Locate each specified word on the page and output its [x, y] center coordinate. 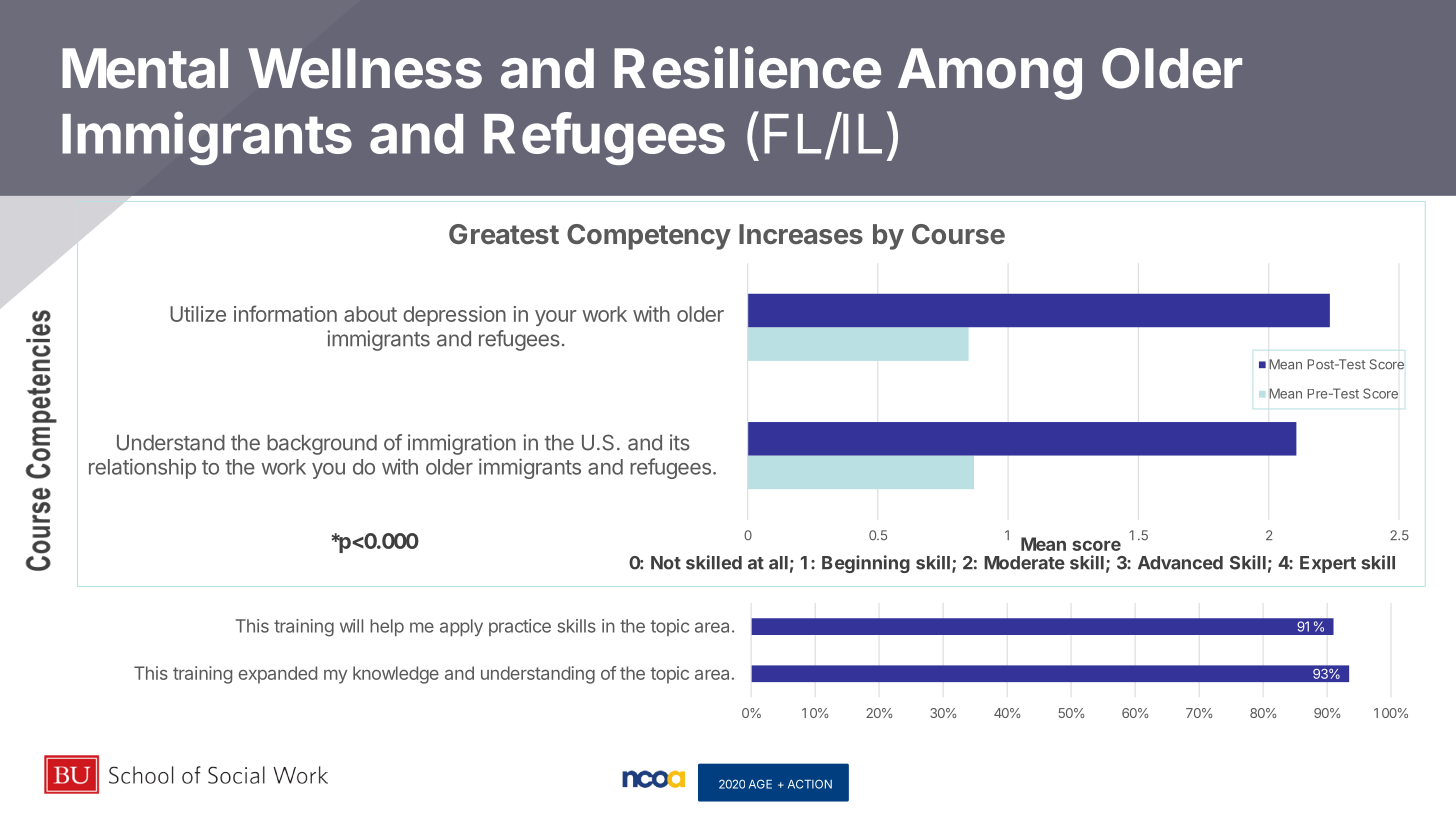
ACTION [810, 784]
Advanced [1180, 563]
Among [990, 74]
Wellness [365, 68]
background [322, 445]
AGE [760, 784]
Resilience [747, 67]
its [680, 442]
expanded [278, 675]
